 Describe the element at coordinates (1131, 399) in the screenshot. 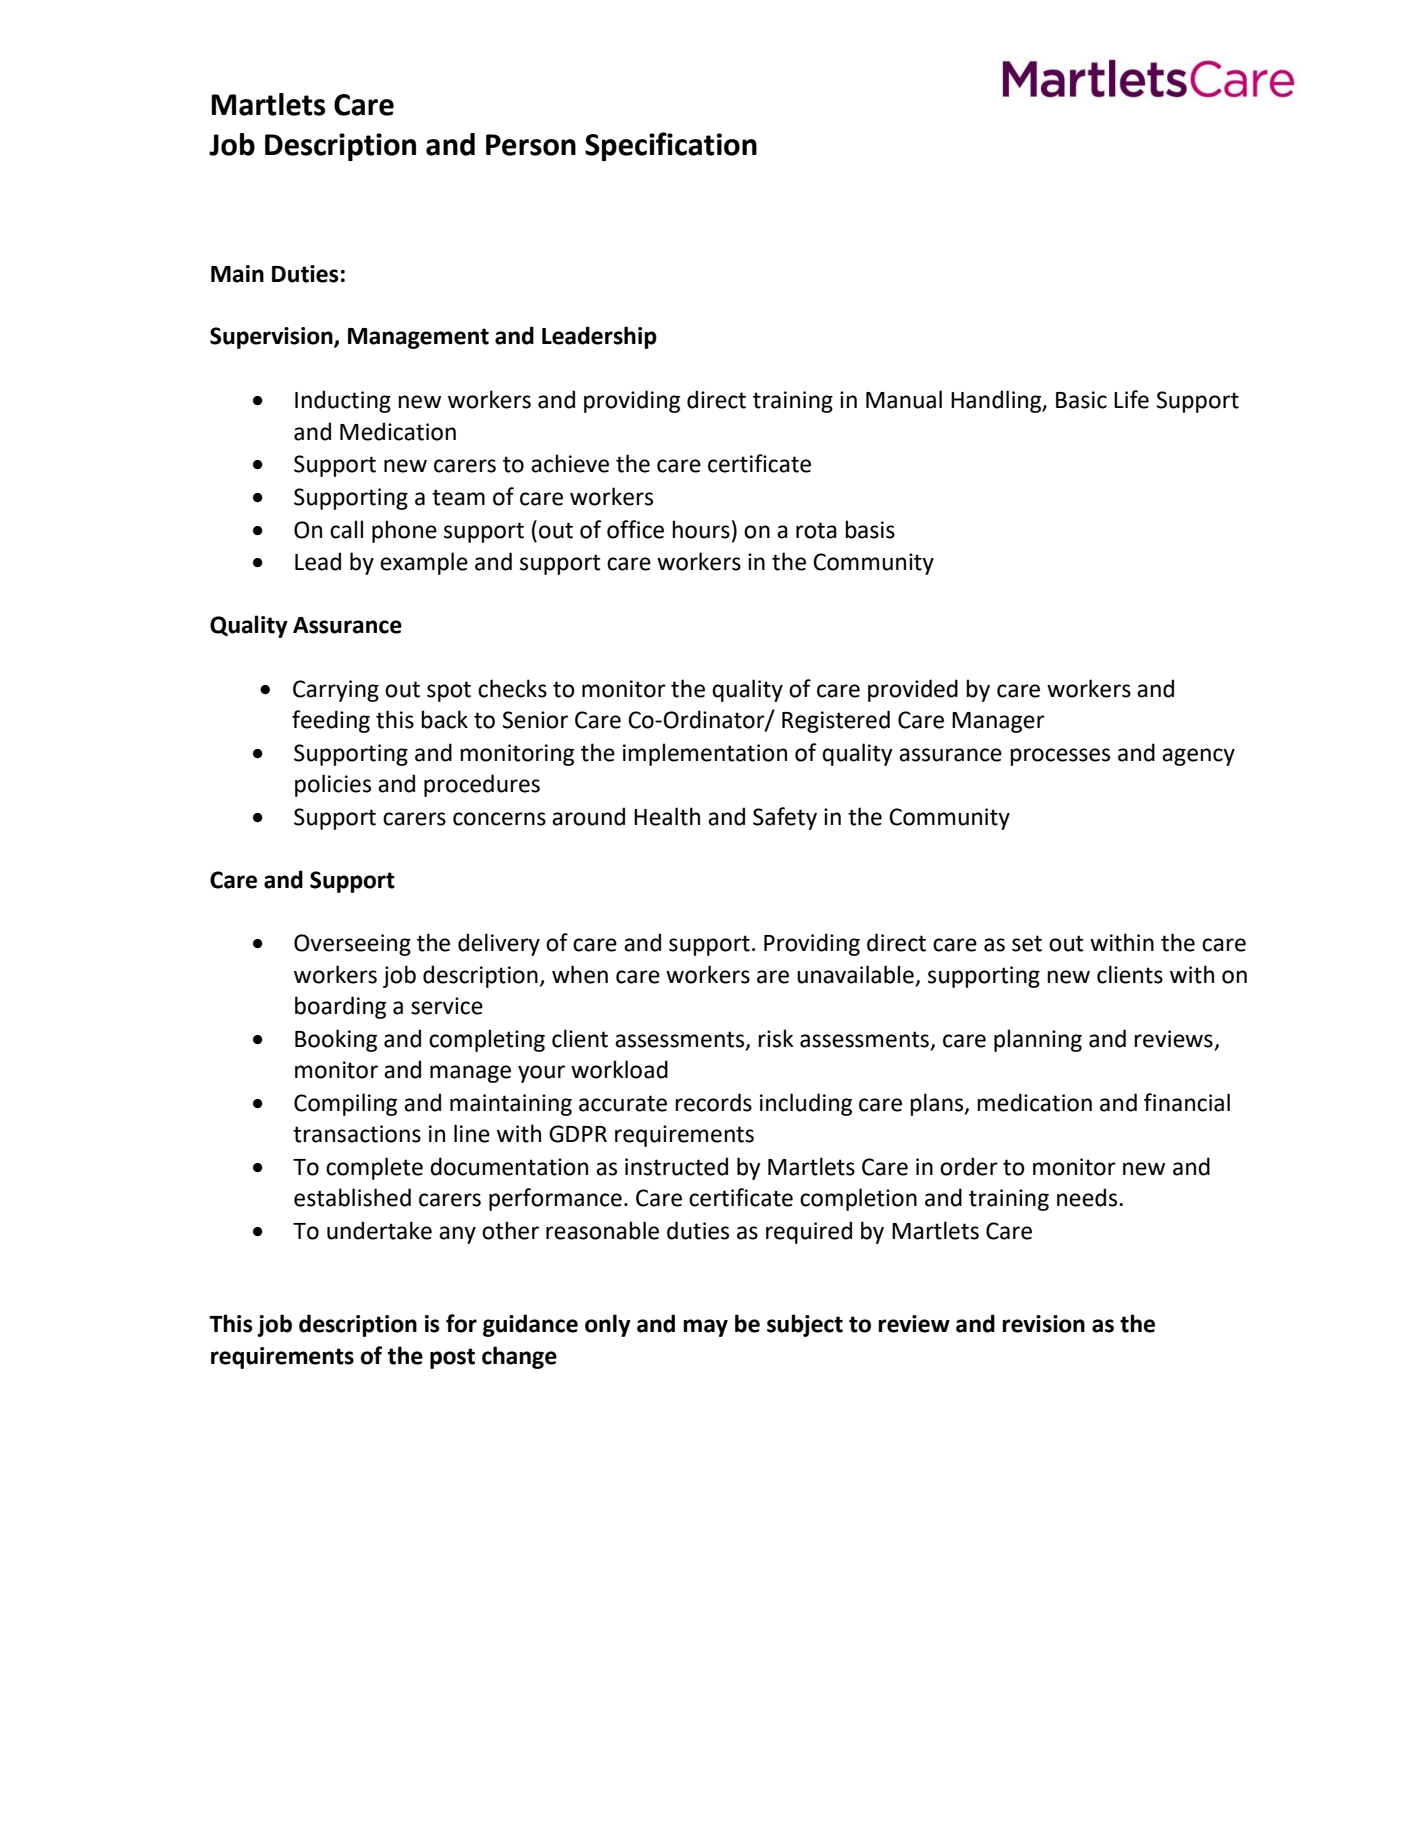

I see `Life` at that location.
